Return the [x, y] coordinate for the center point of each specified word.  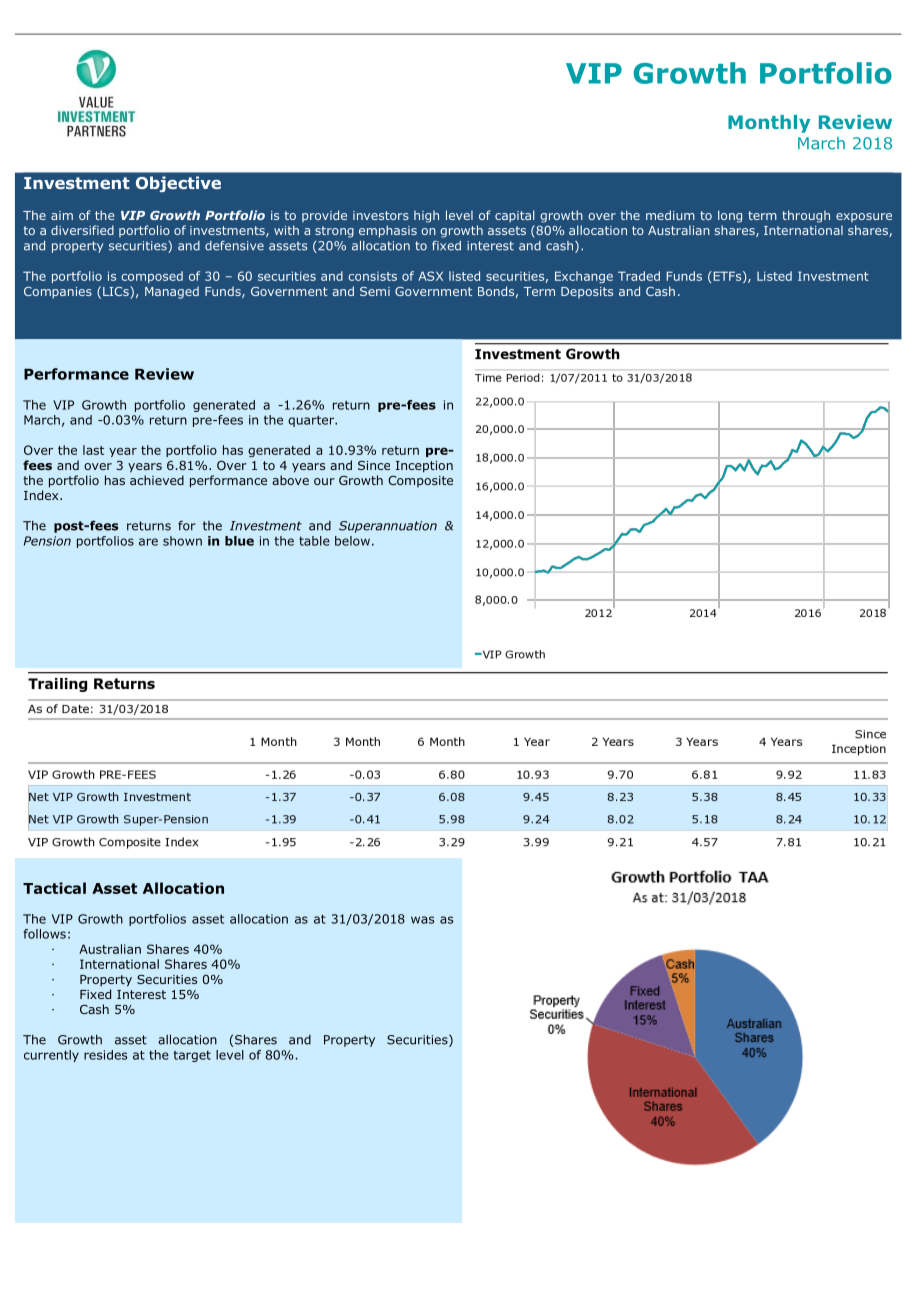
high [426, 216]
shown [182, 541]
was [422, 920]
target [192, 1056]
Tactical [54, 888]
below [352, 541]
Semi [375, 291]
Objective [178, 184]
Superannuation [388, 527]
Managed [172, 292]
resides [105, 1055]
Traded [639, 276]
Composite [420, 481]
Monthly [769, 124]
